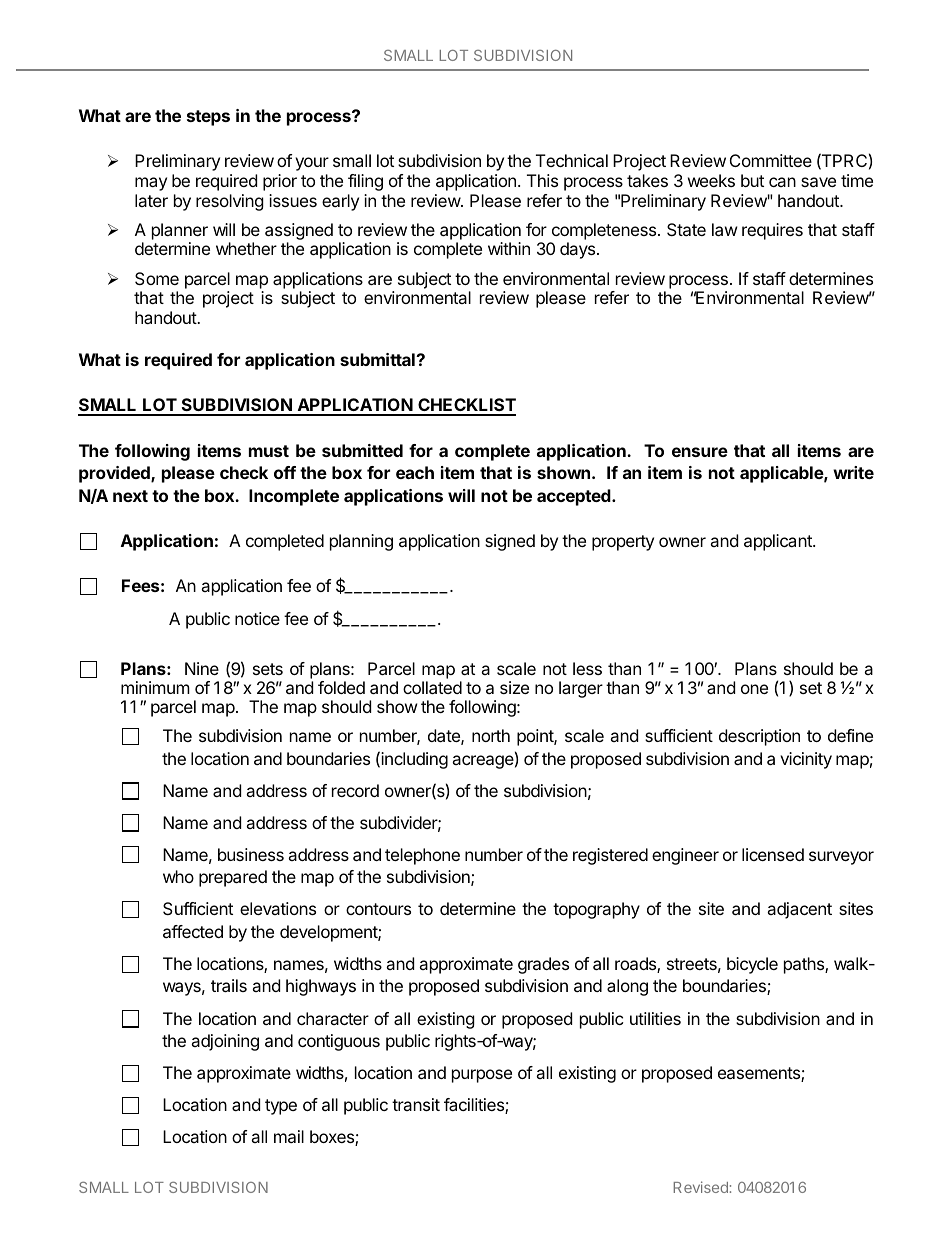 The height and width of the page is (1233, 952). Describe the element at coordinates (422, 856) in the page. I see `telephone` at that location.
